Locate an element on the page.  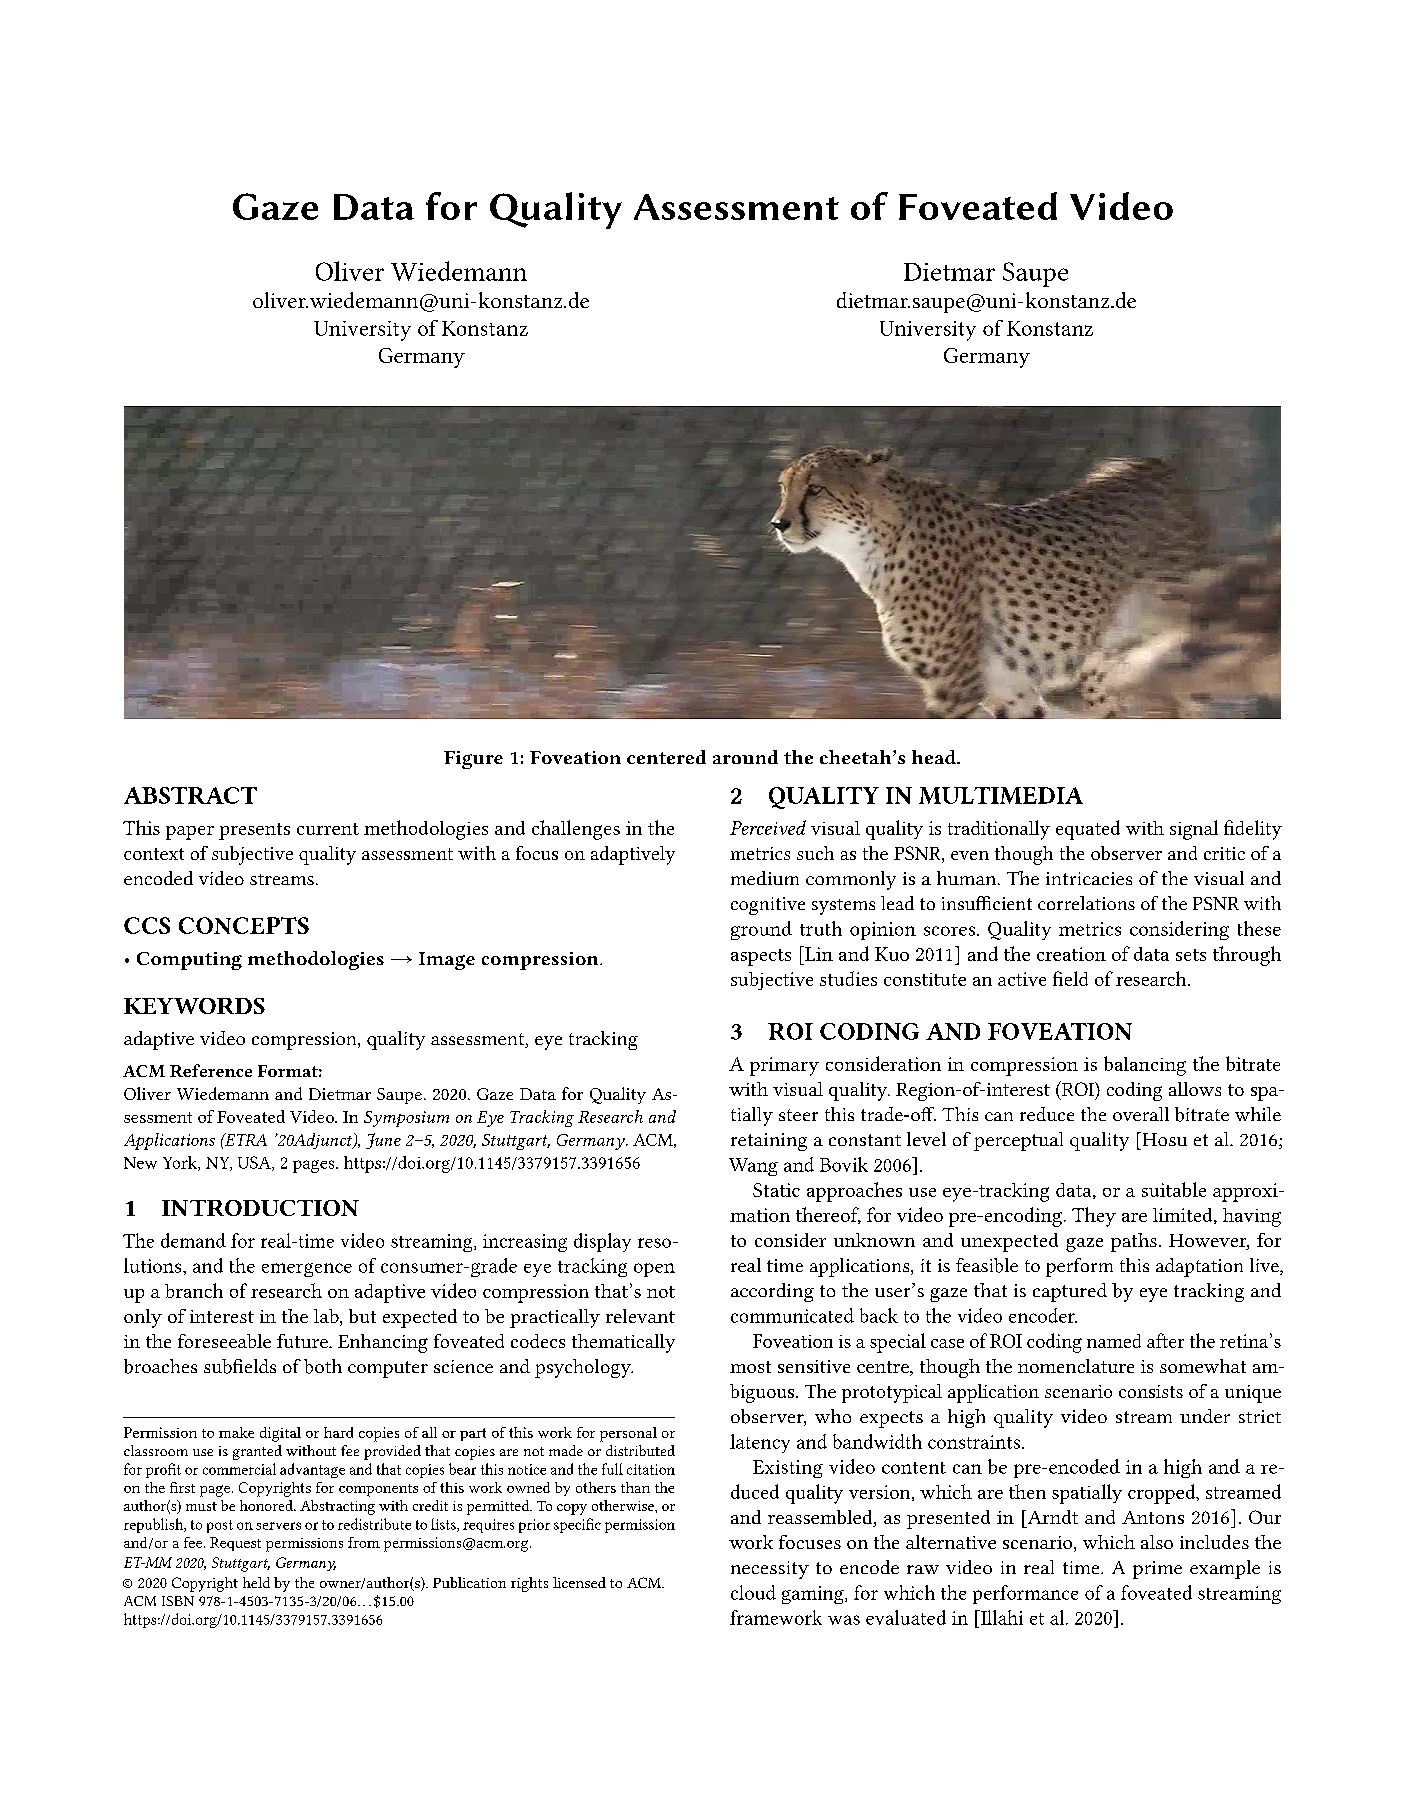
equated is located at coordinates (1088, 830).
